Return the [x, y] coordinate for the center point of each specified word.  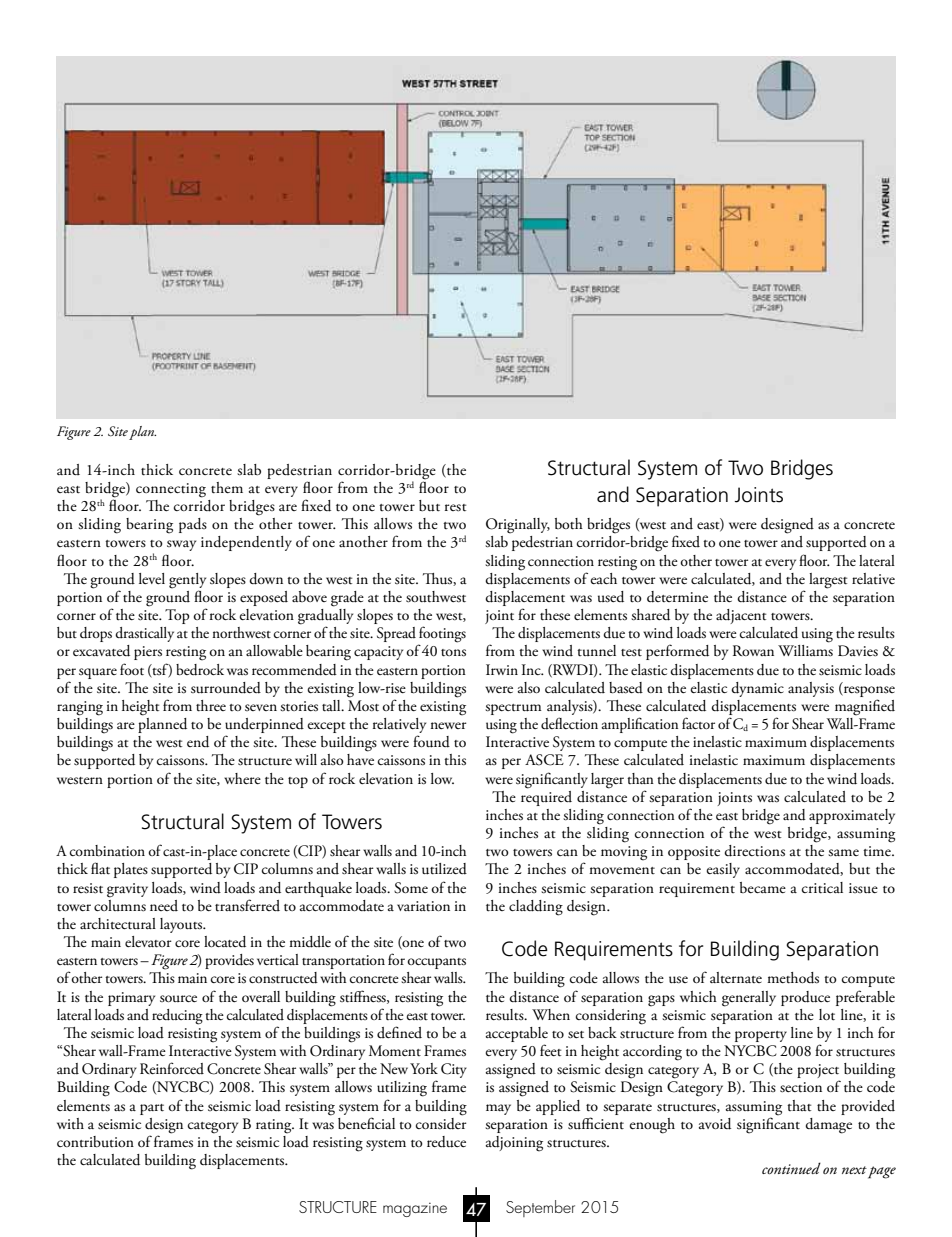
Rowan [753, 650]
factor [698, 723]
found [431, 741]
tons [453, 653]
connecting [171, 490]
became [763, 887]
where [242, 778]
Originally [518, 526]
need [164, 905]
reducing [177, 1017]
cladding [536, 908]
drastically [144, 634]
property [761, 1036]
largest [828, 581]
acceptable [517, 1034]
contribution [95, 1142]
